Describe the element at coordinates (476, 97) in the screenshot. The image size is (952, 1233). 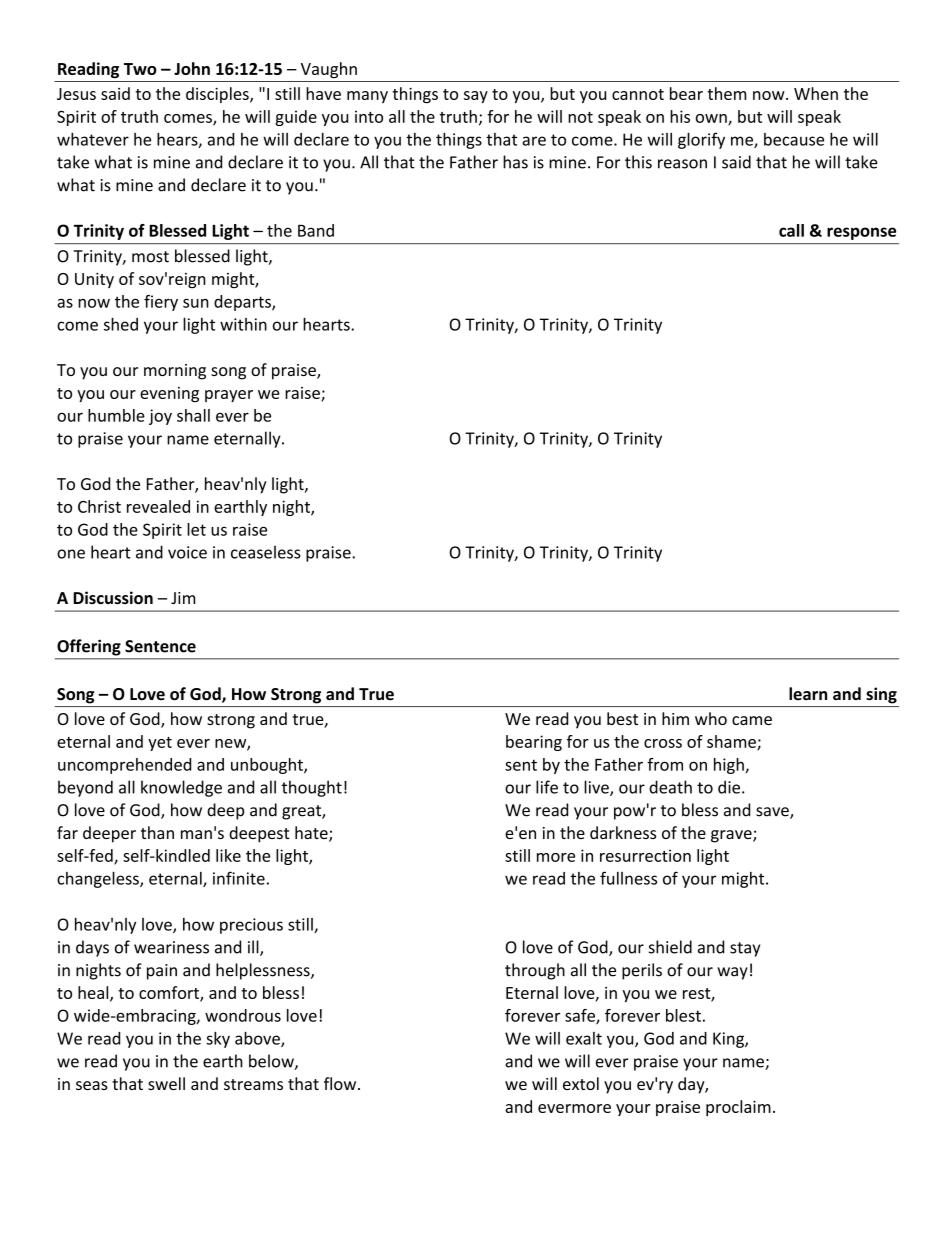
I see `say` at that location.
